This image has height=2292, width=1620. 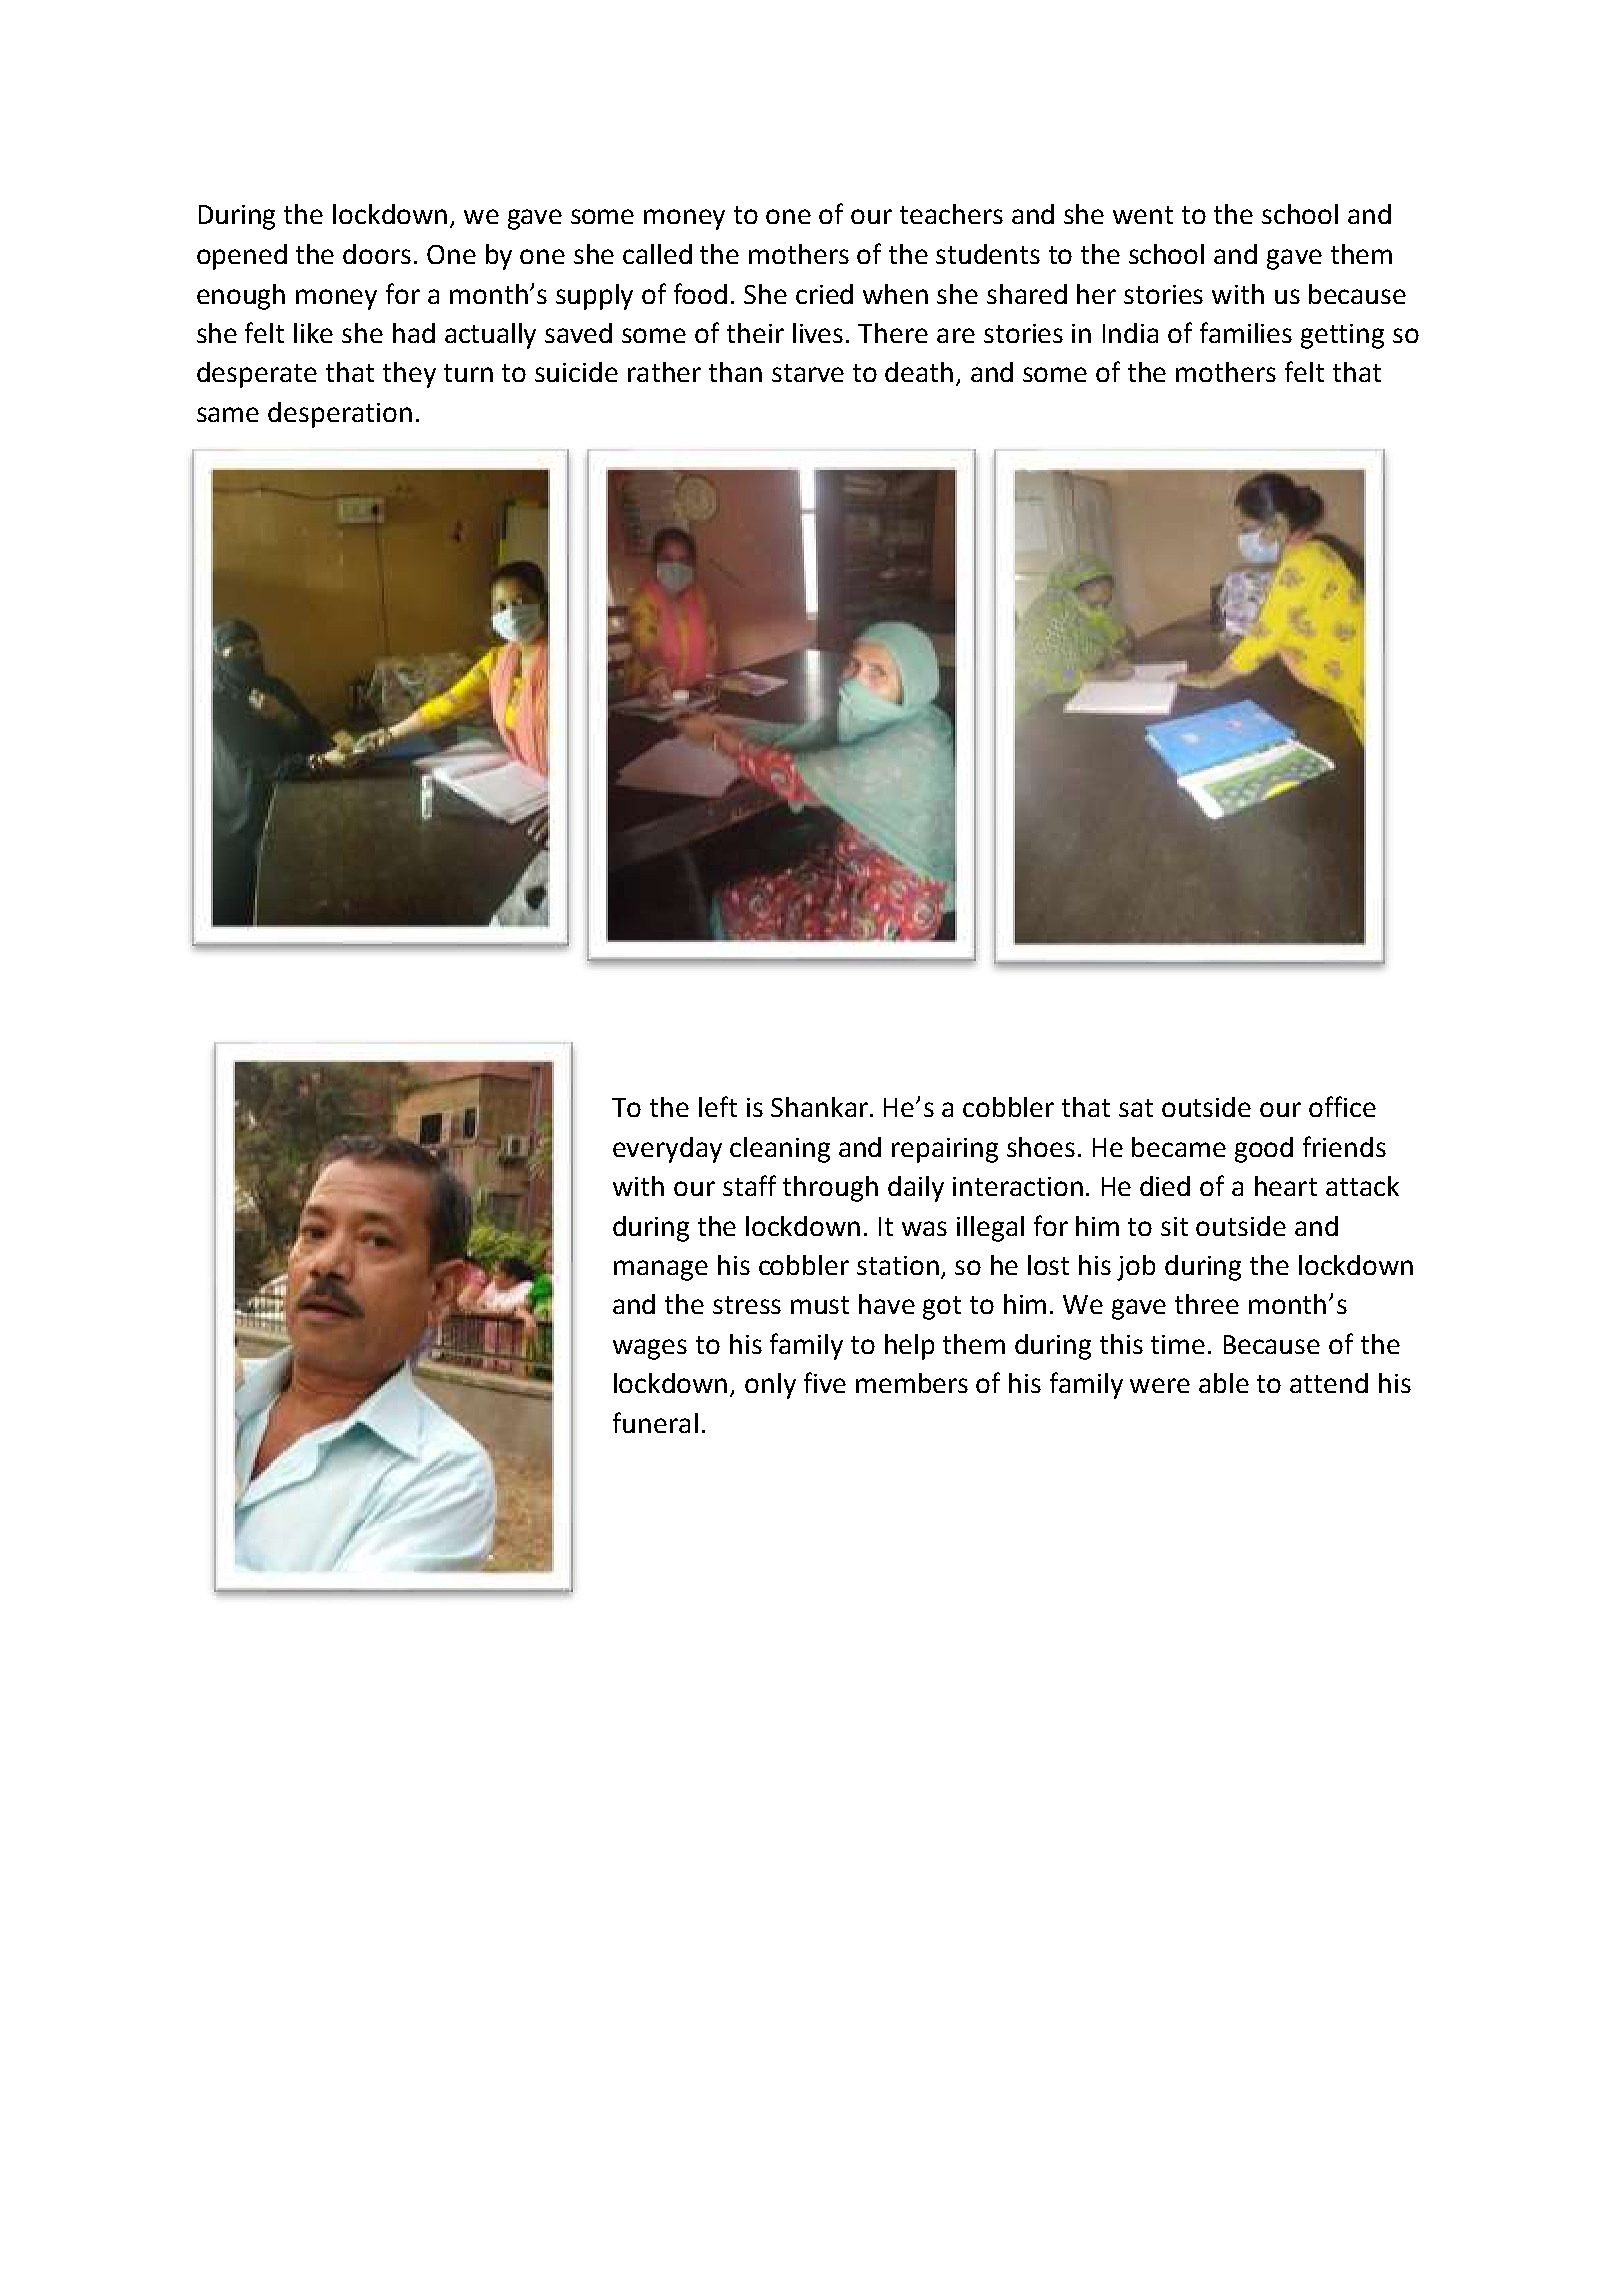 I want to click on sat, so click(x=1136, y=1108).
